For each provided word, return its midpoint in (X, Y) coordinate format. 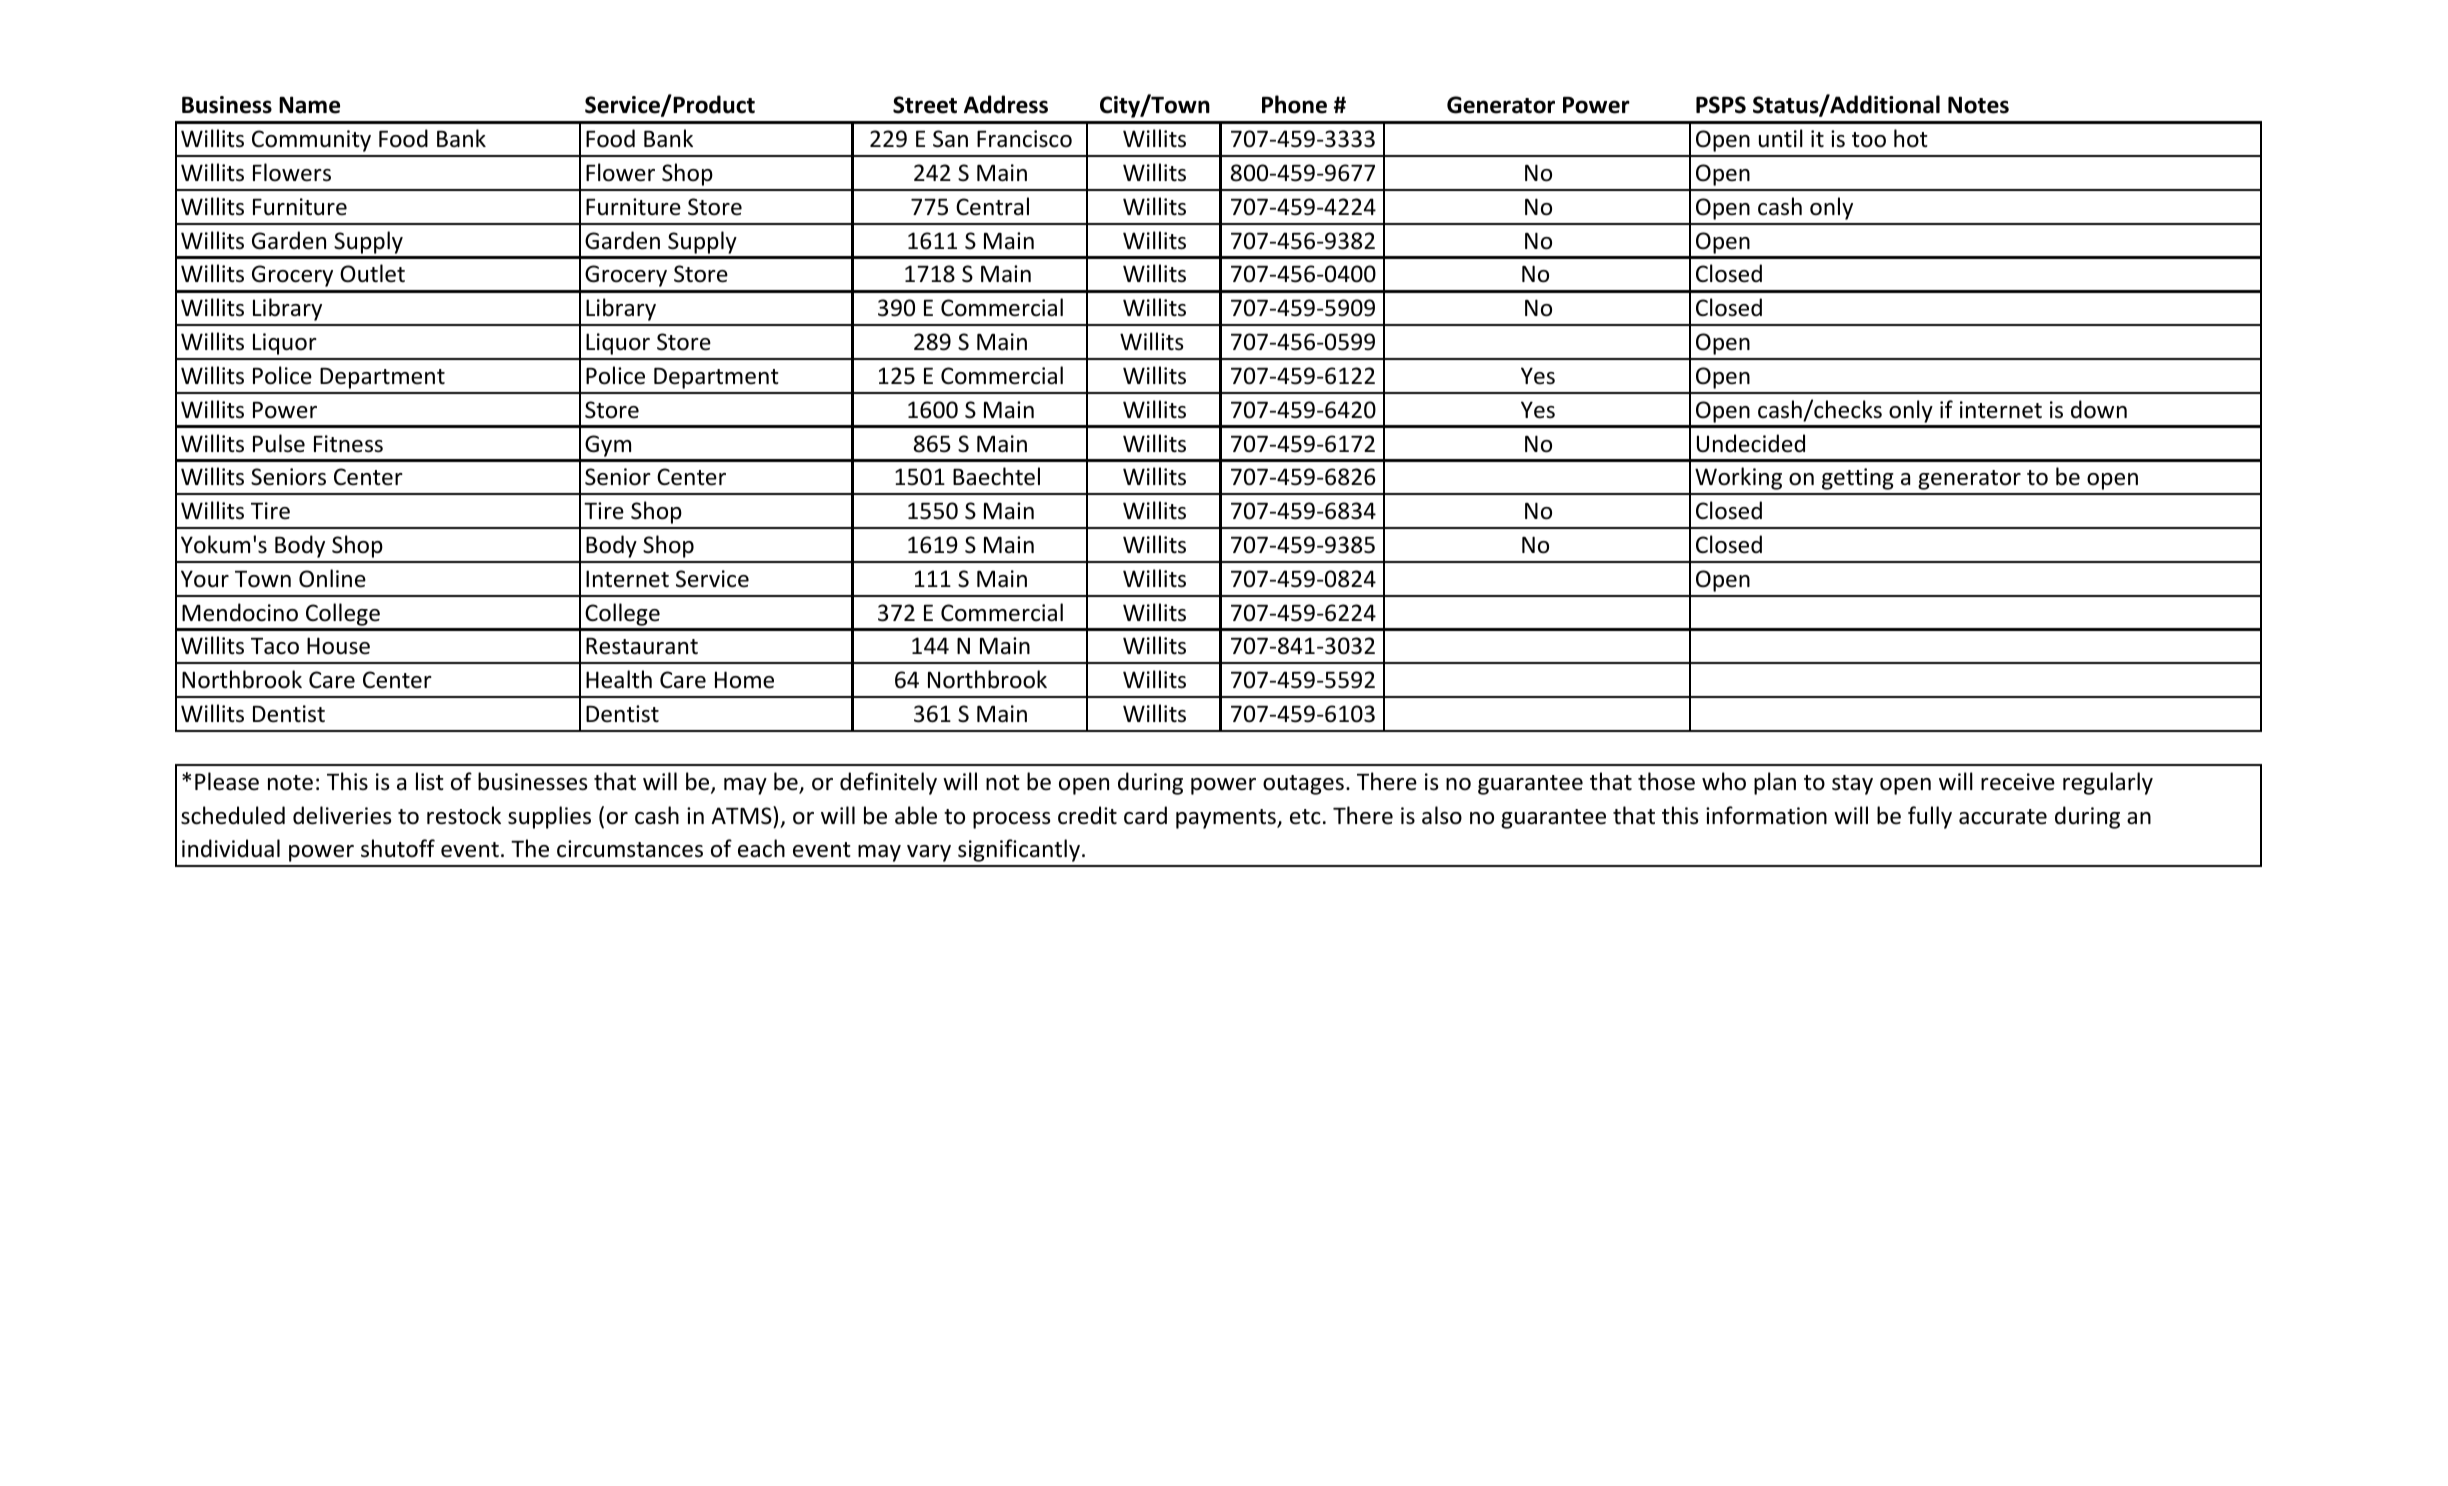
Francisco (1024, 139)
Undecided (1751, 443)
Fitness (348, 444)
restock (464, 815)
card (1145, 815)
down (2099, 409)
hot (1911, 138)
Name (309, 105)
